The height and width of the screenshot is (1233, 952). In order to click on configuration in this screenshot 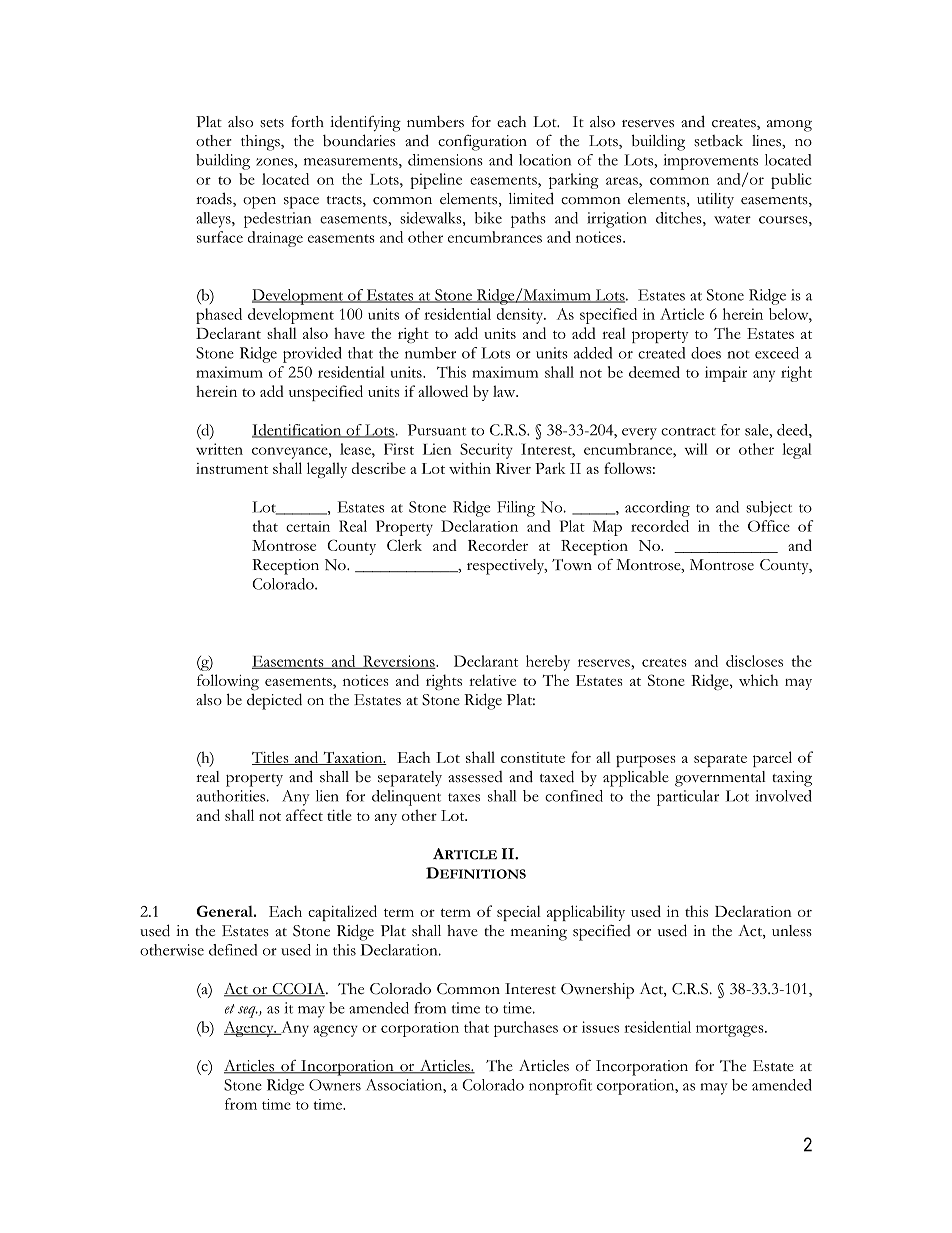, I will do `click(482, 143)`.
